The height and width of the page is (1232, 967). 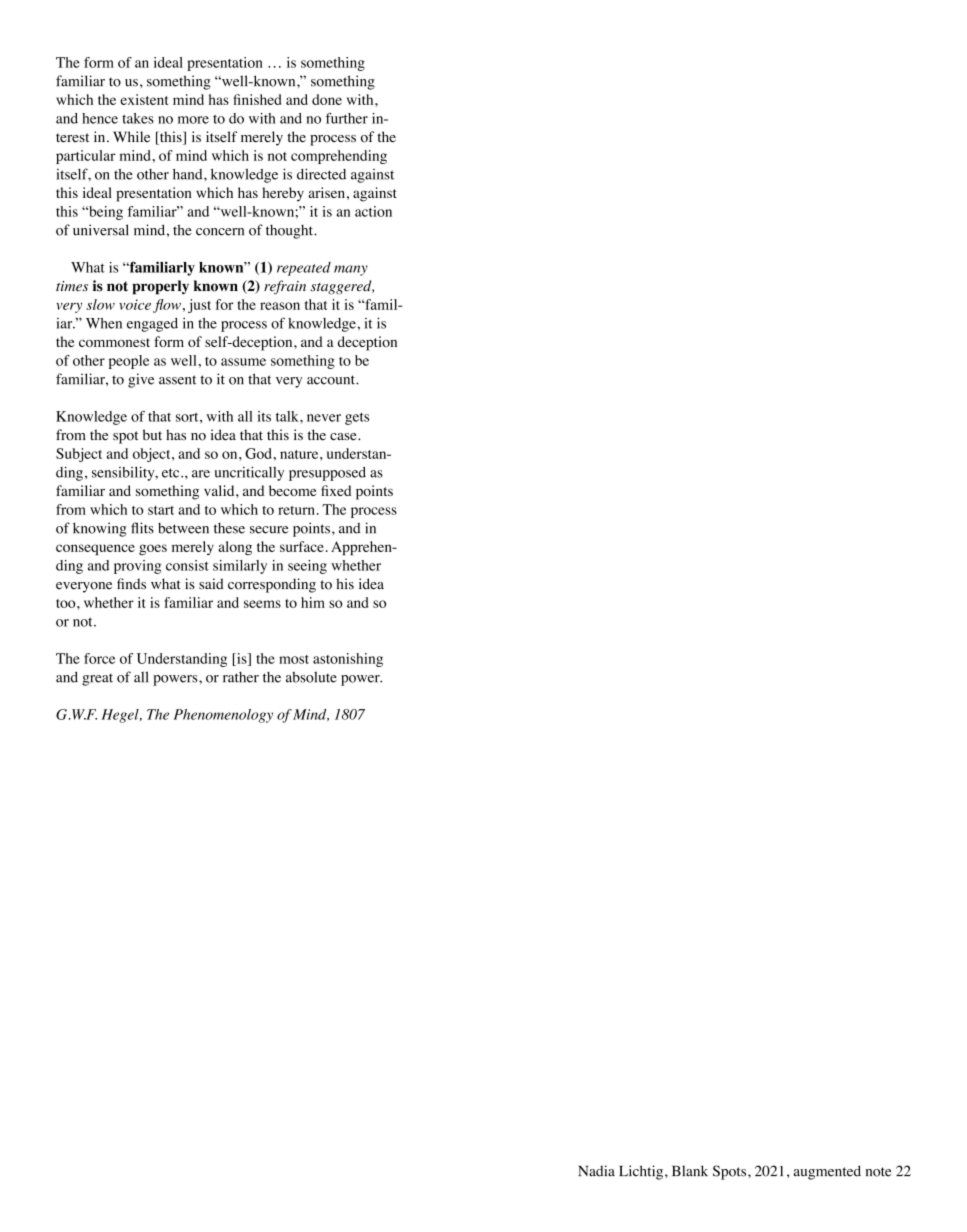 What do you see at coordinates (223, 716) in the page?
I see `Phenomenology` at bounding box center [223, 716].
